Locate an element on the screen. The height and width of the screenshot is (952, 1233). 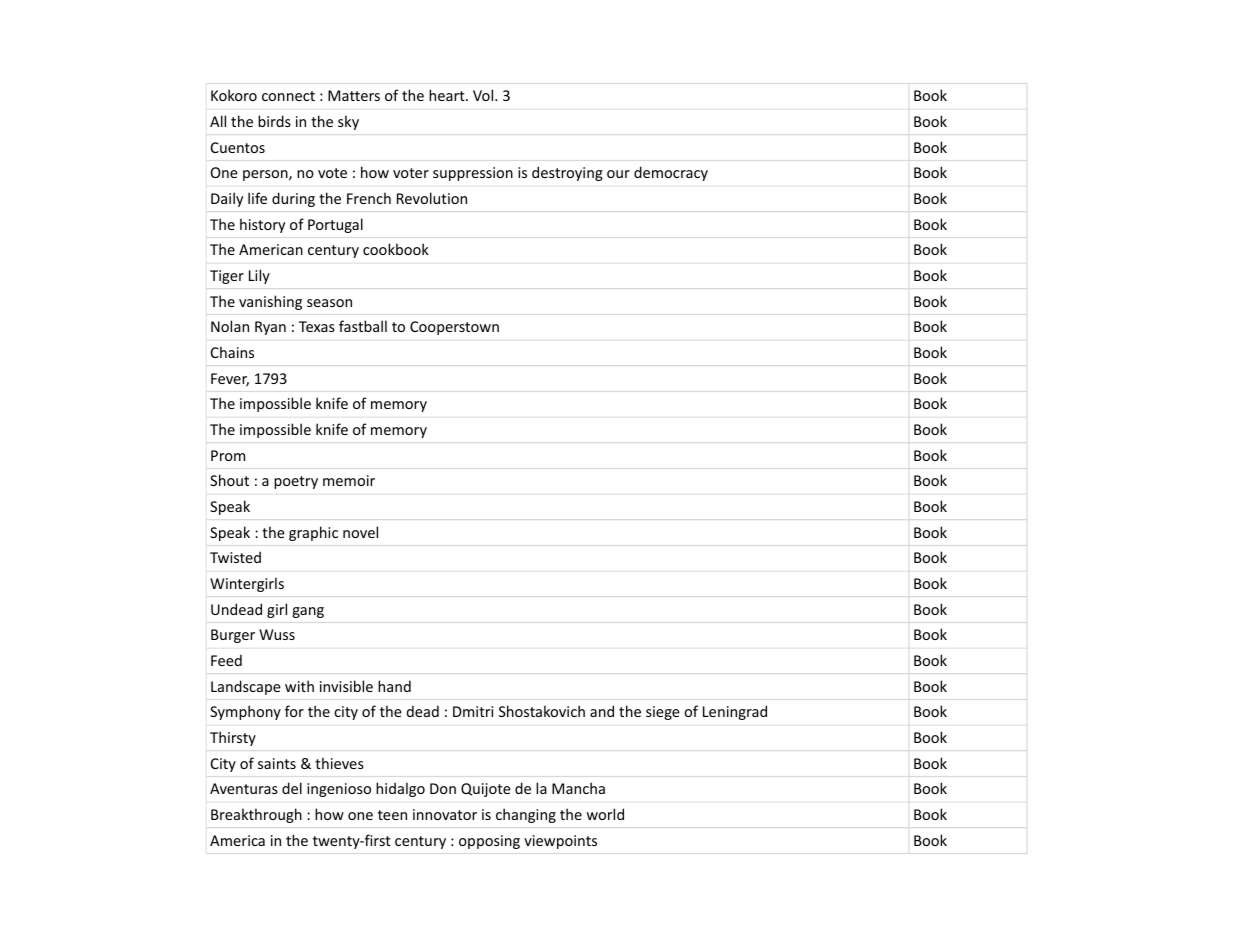
birds is located at coordinates (274, 121).
